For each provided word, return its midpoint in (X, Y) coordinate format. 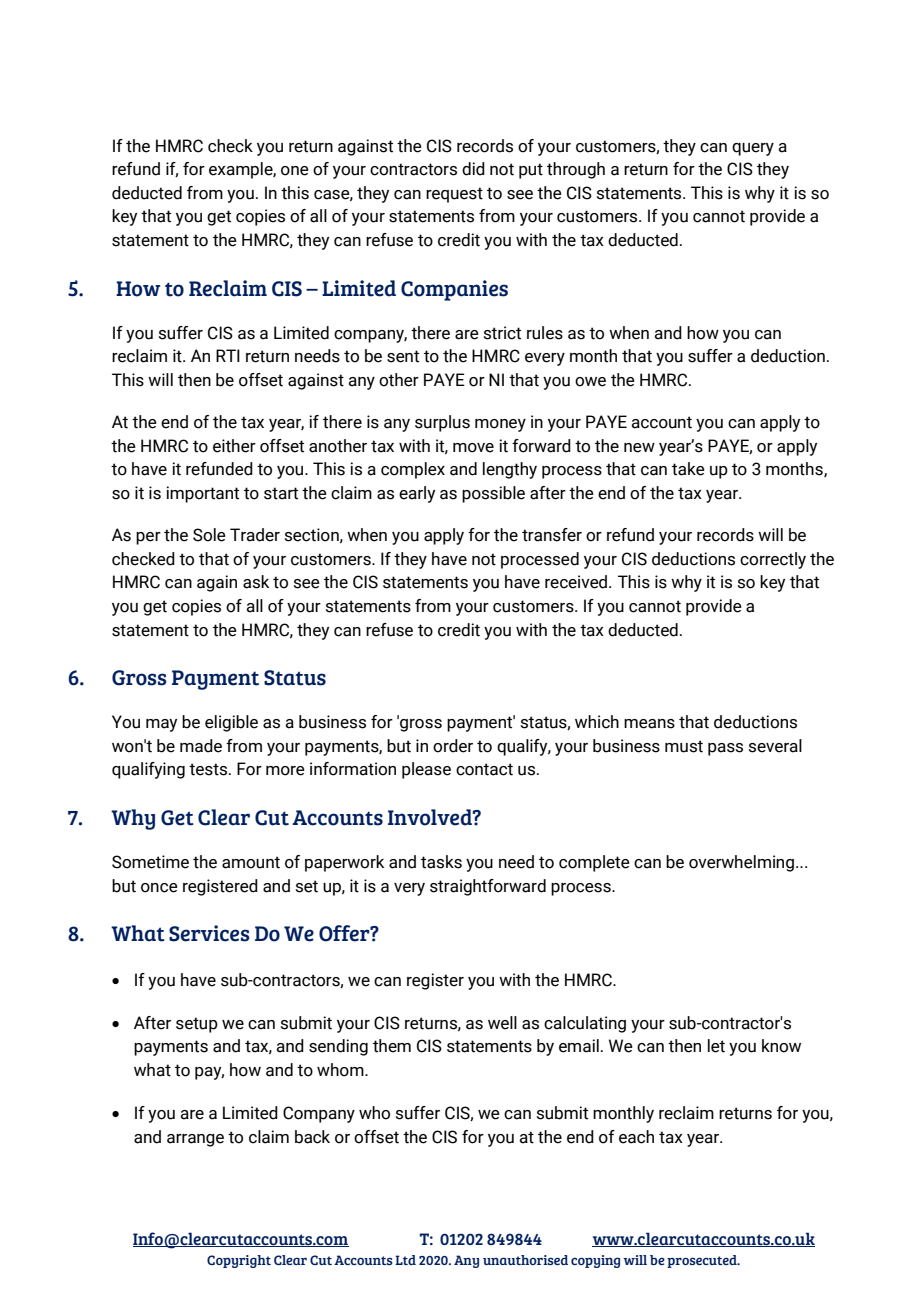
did (473, 169)
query (753, 149)
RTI (228, 355)
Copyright (239, 1261)
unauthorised (525, 1260)
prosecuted (703, 1261)
